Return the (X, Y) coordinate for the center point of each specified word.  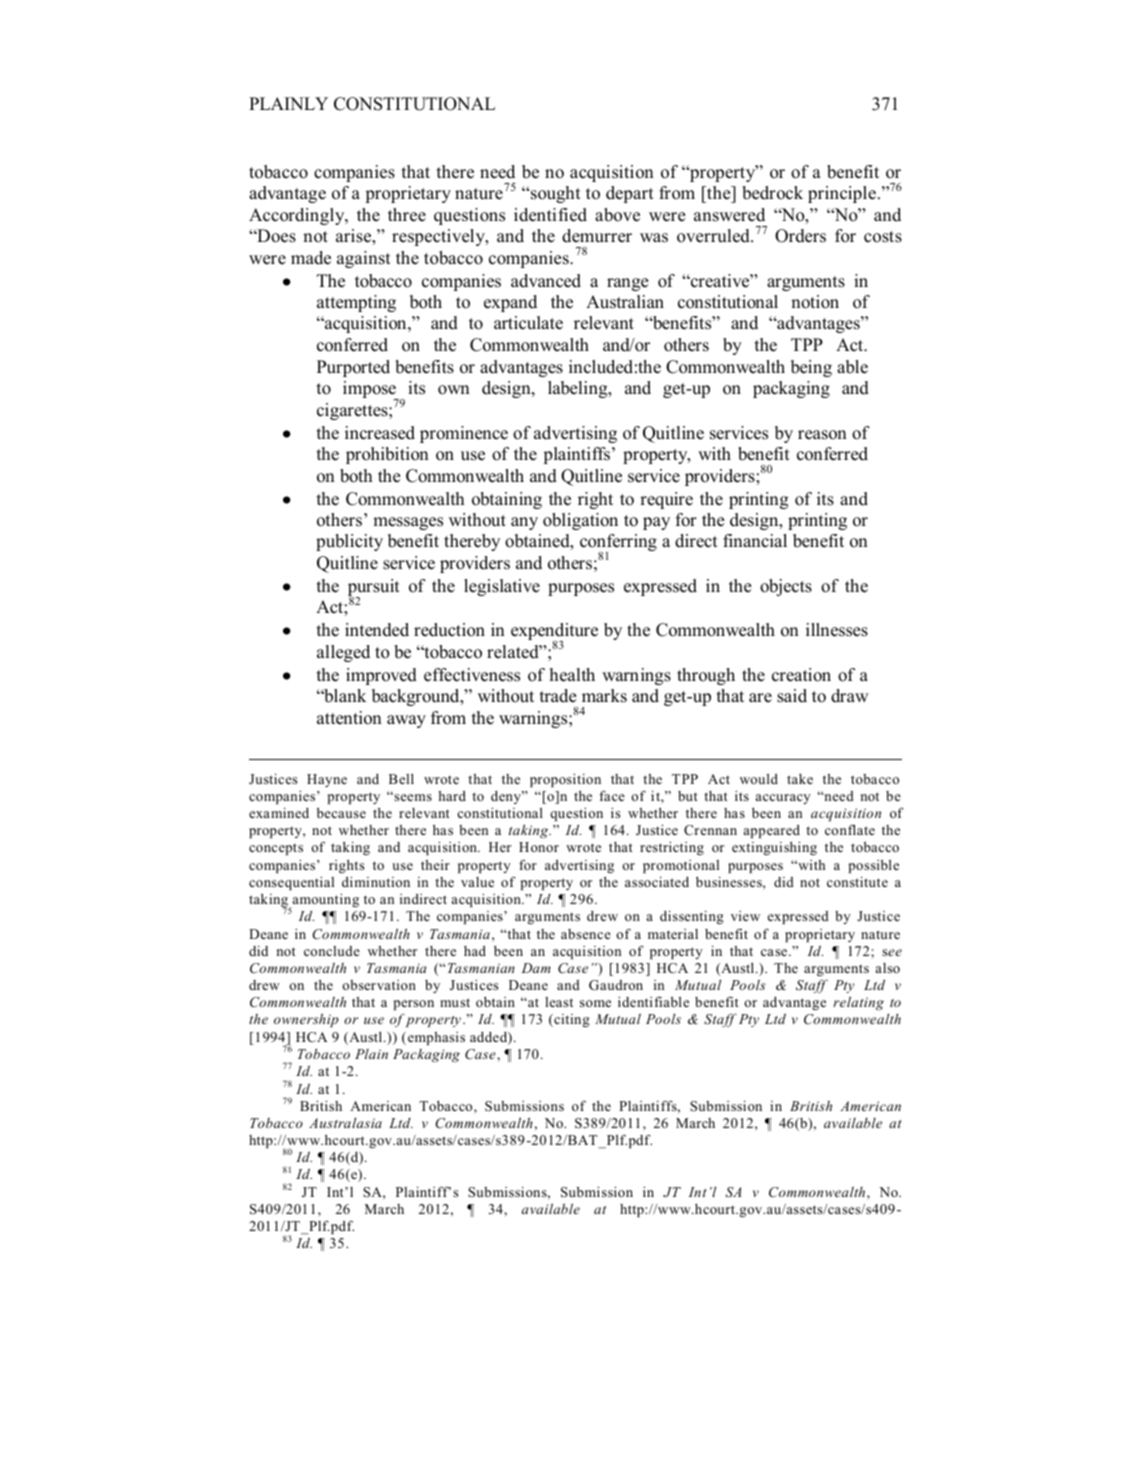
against (364, 259)
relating (858, 1003)
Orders (800, 236)
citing (571, 1020)
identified (550, 215)
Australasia (345, 1123)
